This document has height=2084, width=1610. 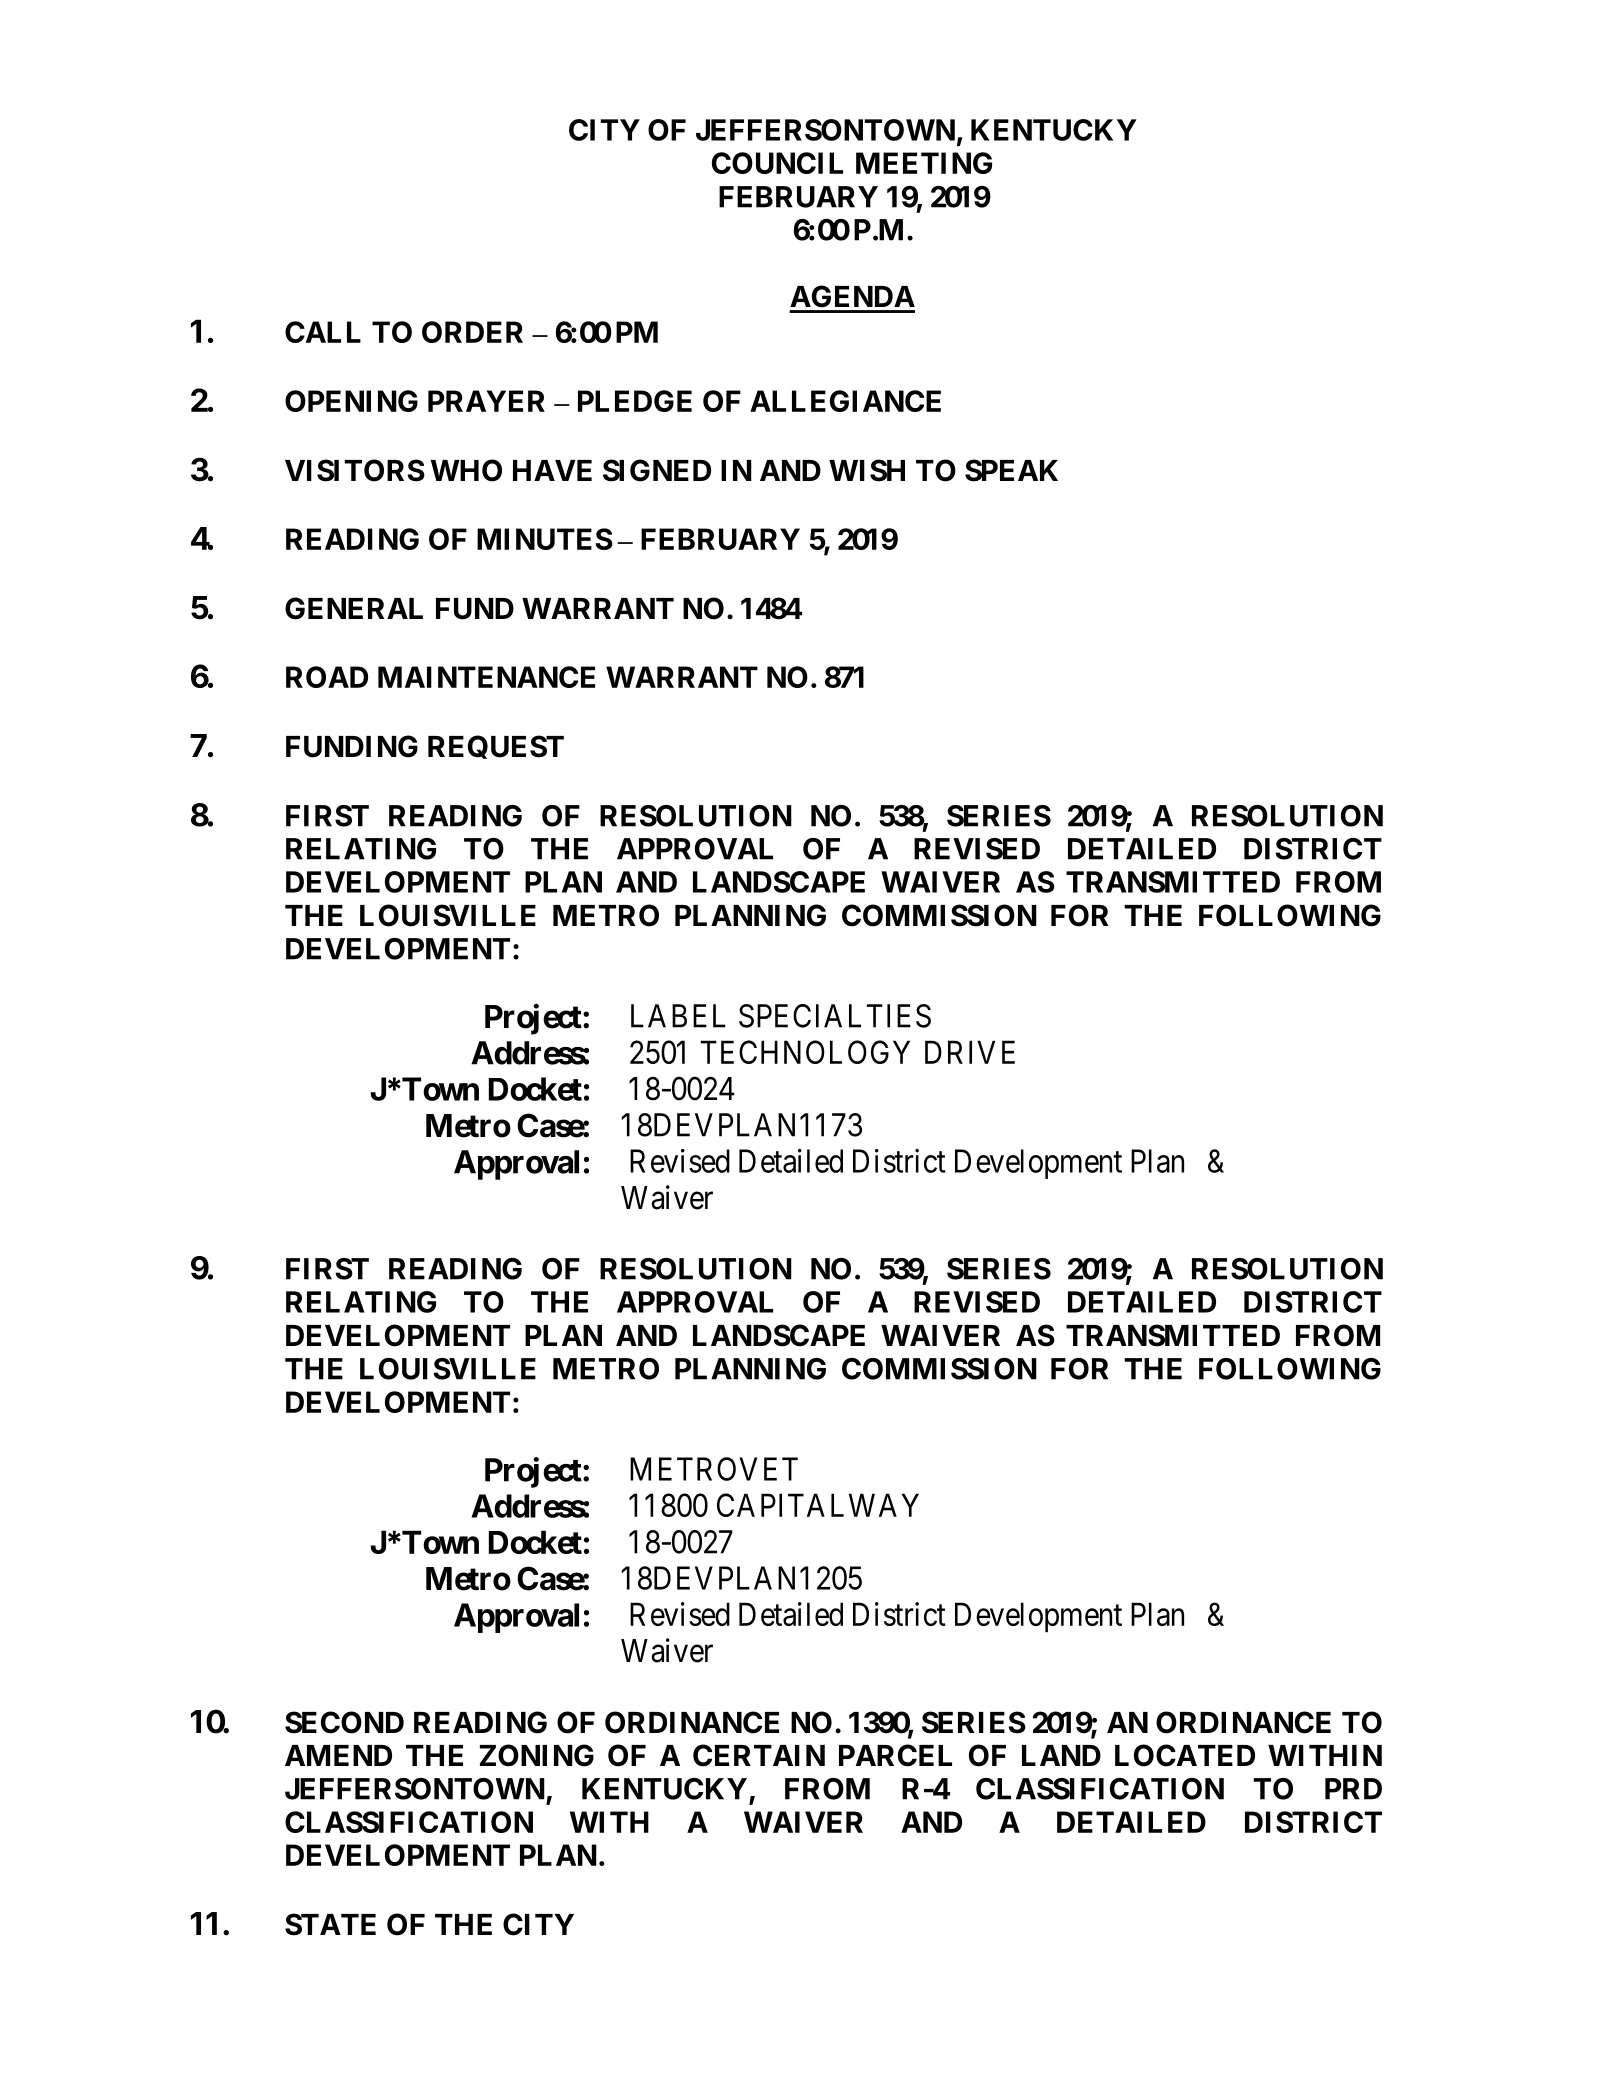 I want to click on TECHNOLOGY, so click(x=805, y=1052).
